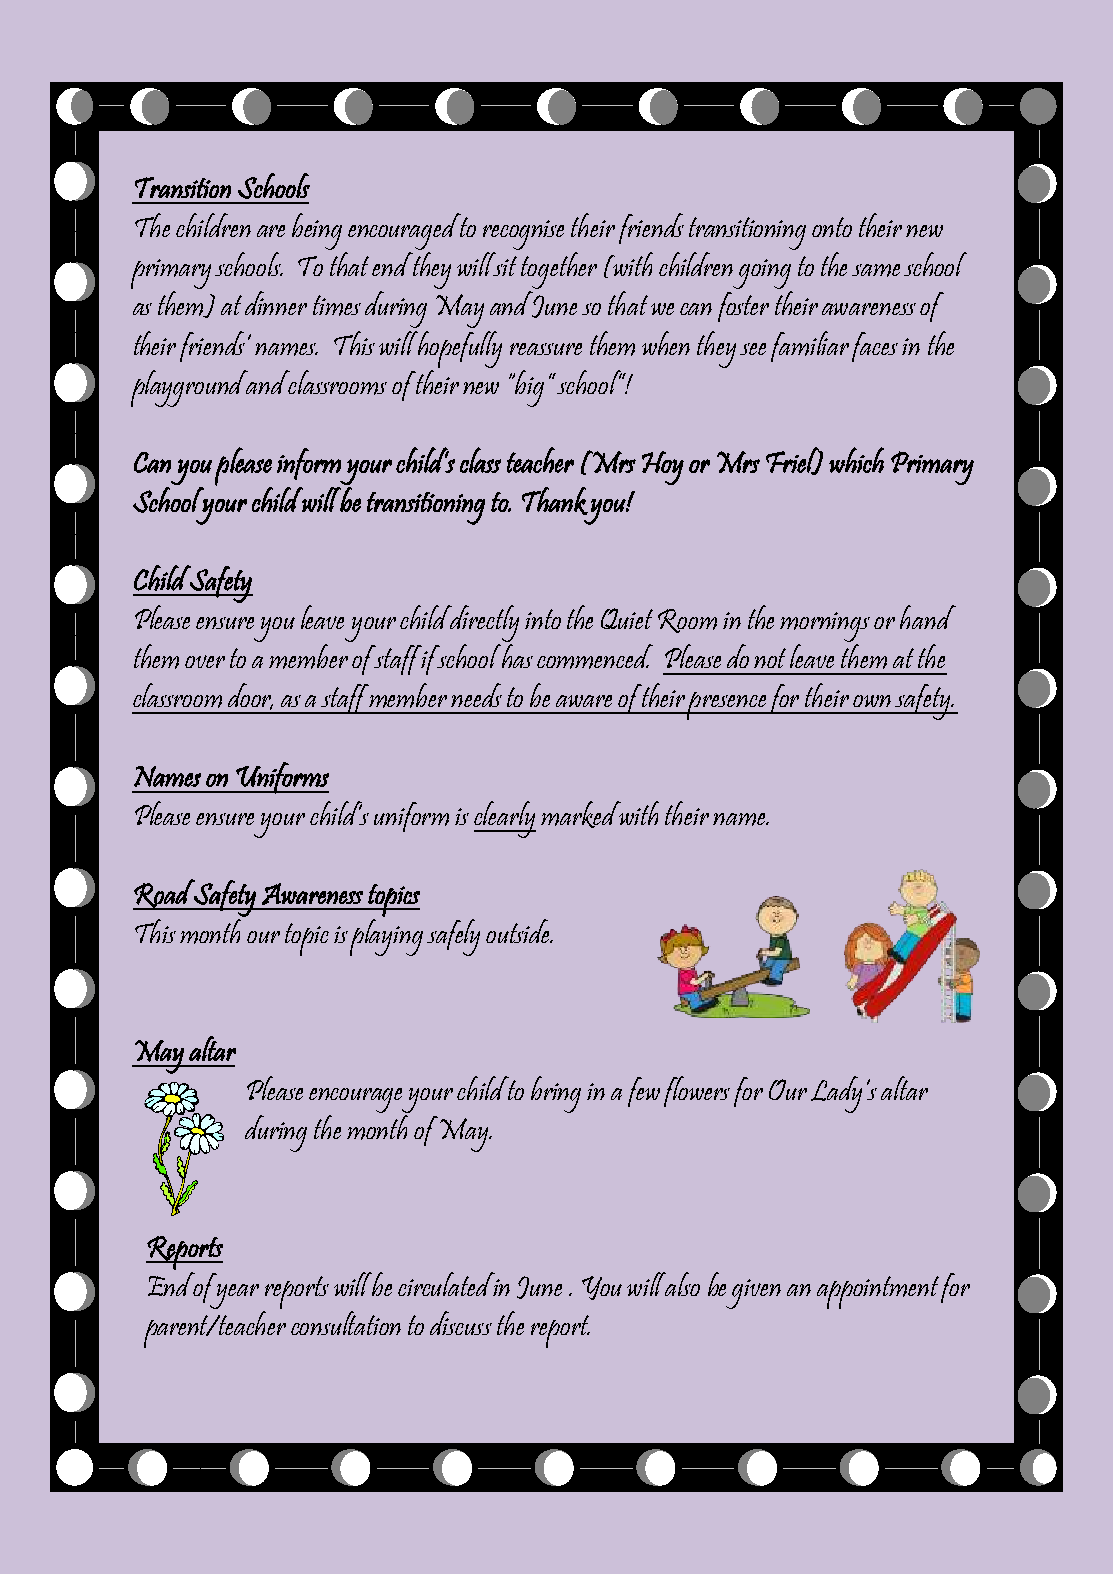 The height and width of the screenshot is (1574, 1113). Describe the element at coordinates (505, 819) in the screenshot. I see `clearly` at that location.
